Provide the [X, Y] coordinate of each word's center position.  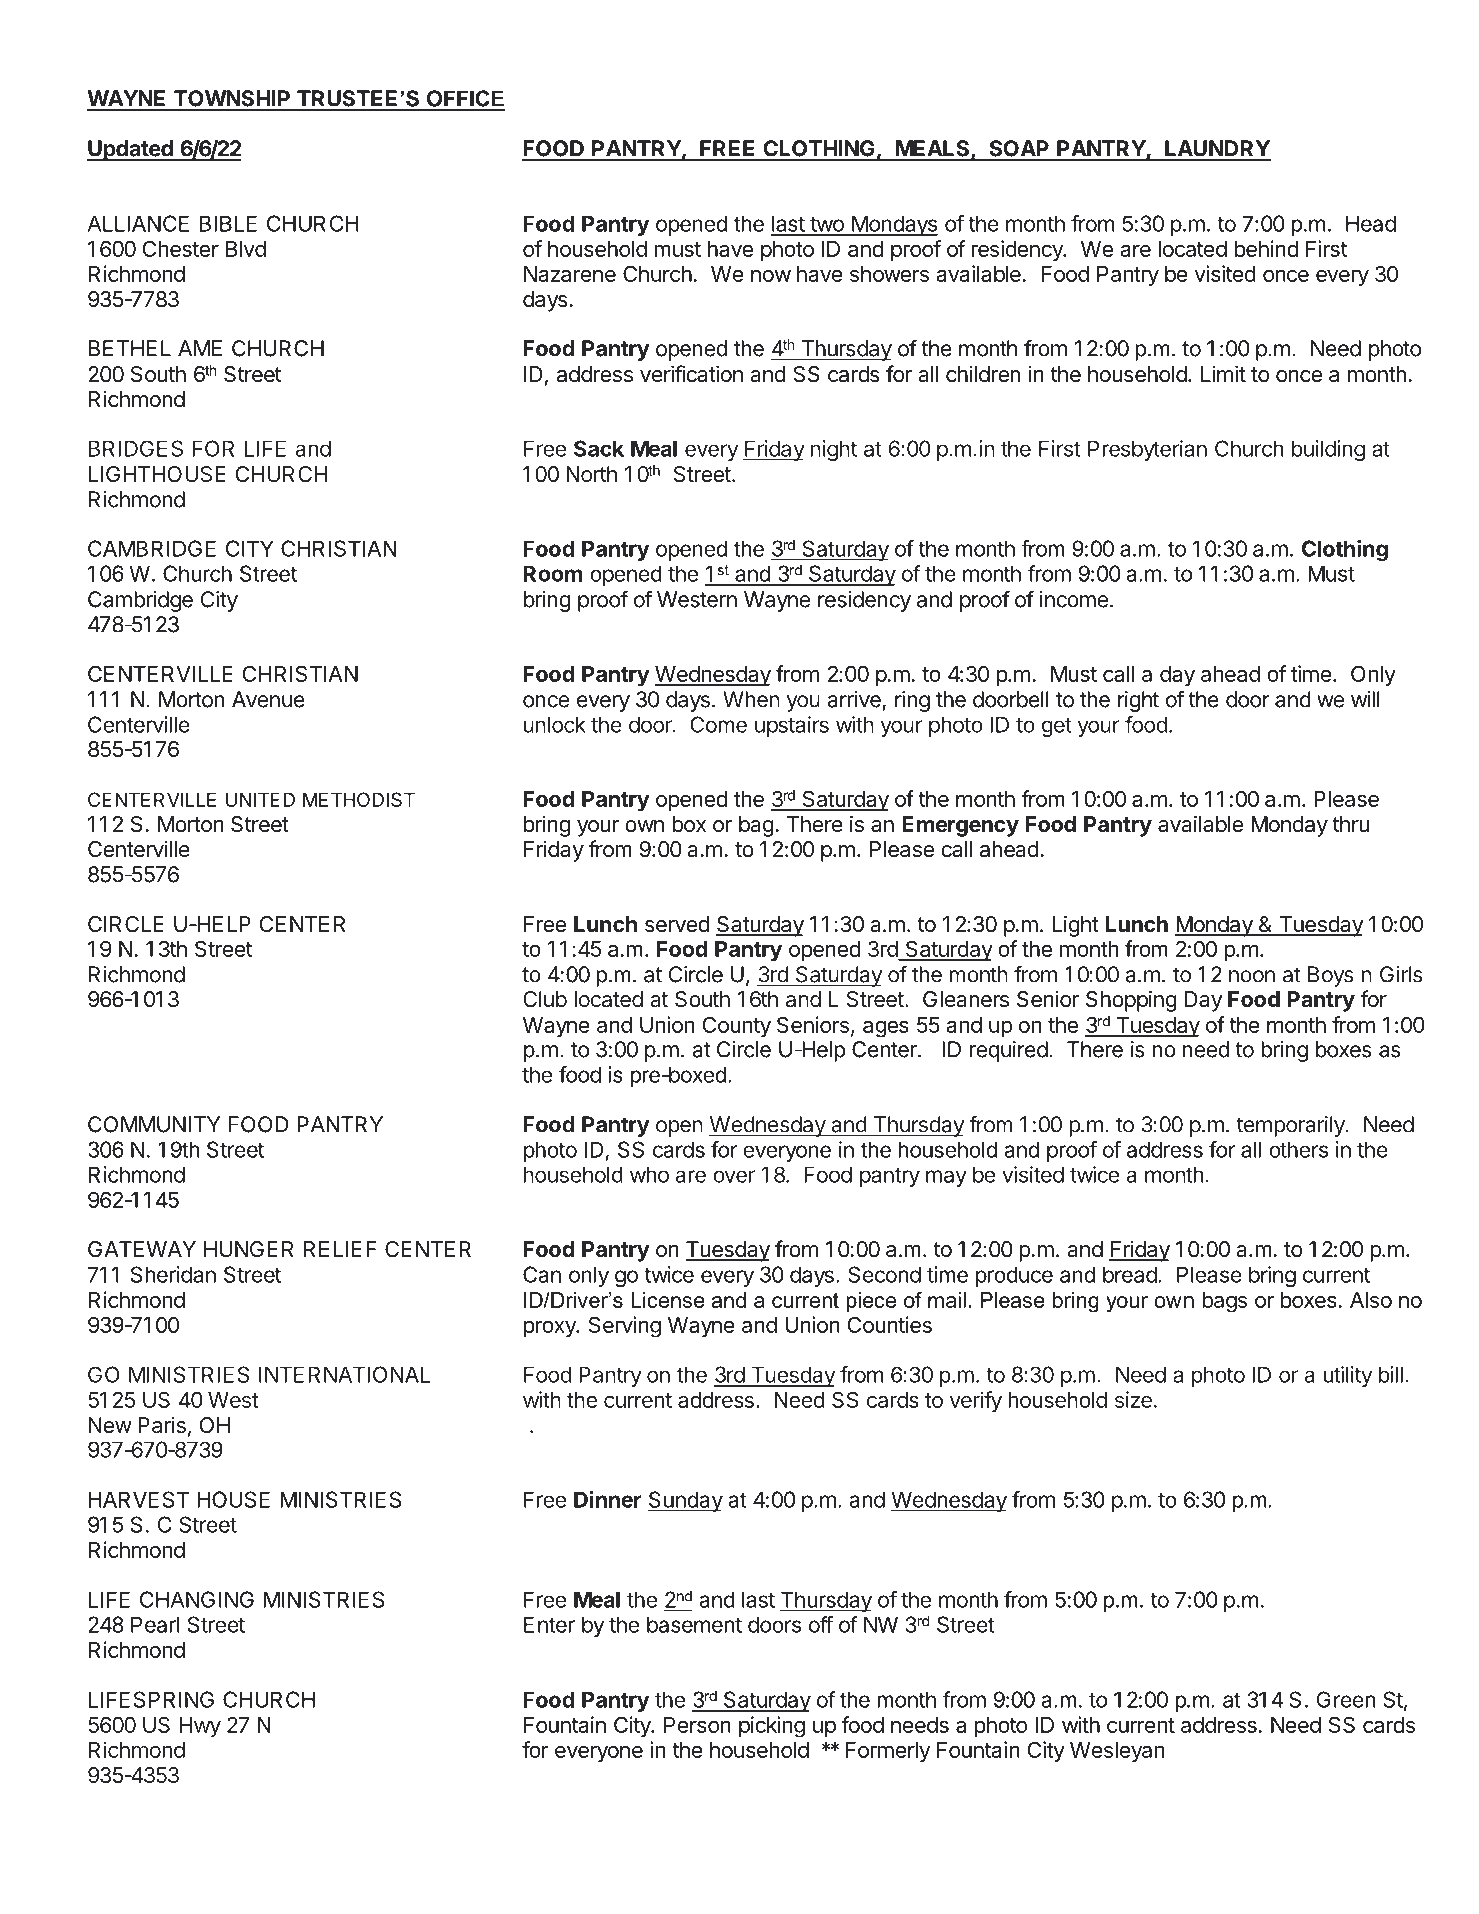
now [771, 275]
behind [1266, 248]
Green [1346, 1699]
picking [772, 1727]
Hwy [200, 1727]
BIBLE [228, 223]
